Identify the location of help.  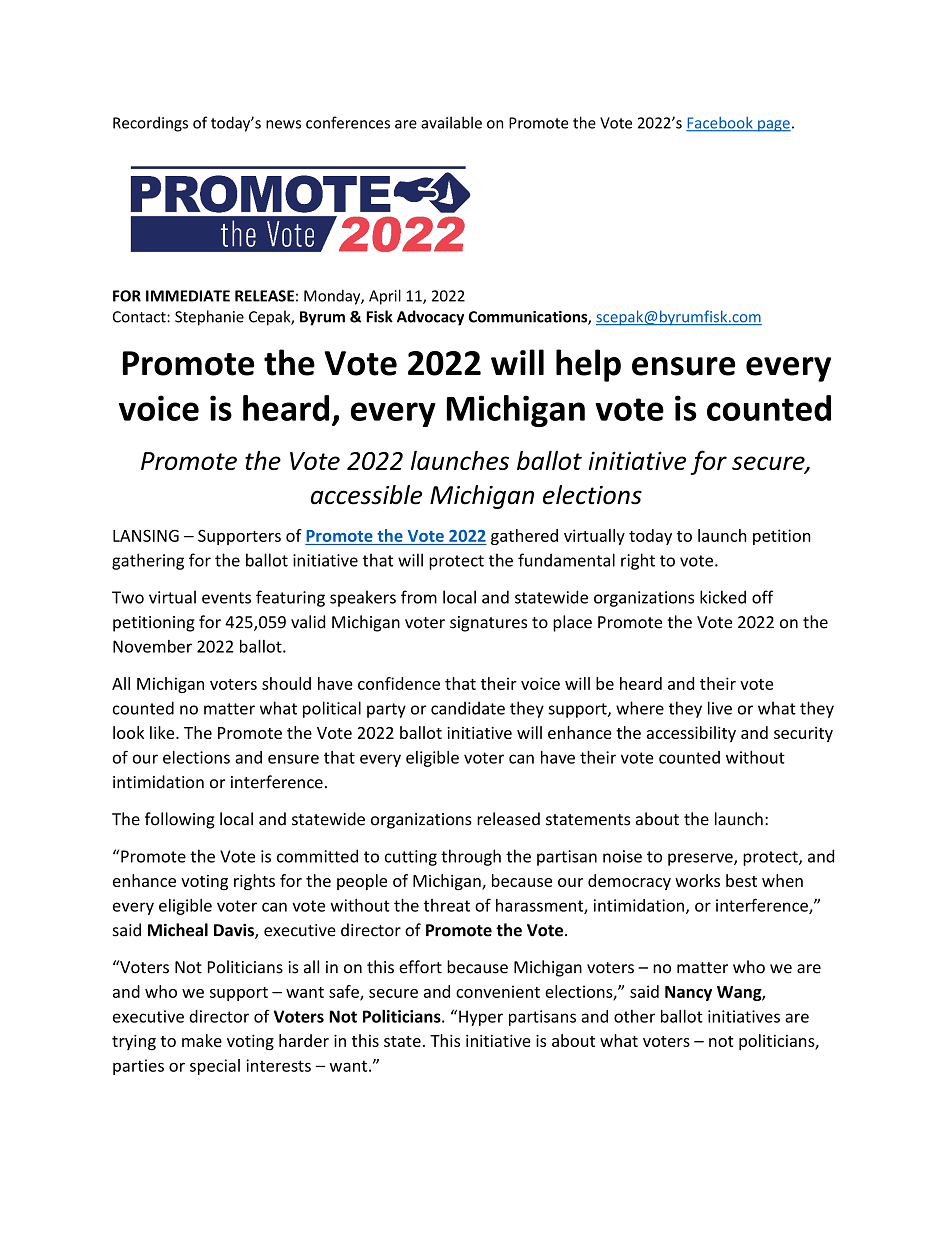
(588, 365).
